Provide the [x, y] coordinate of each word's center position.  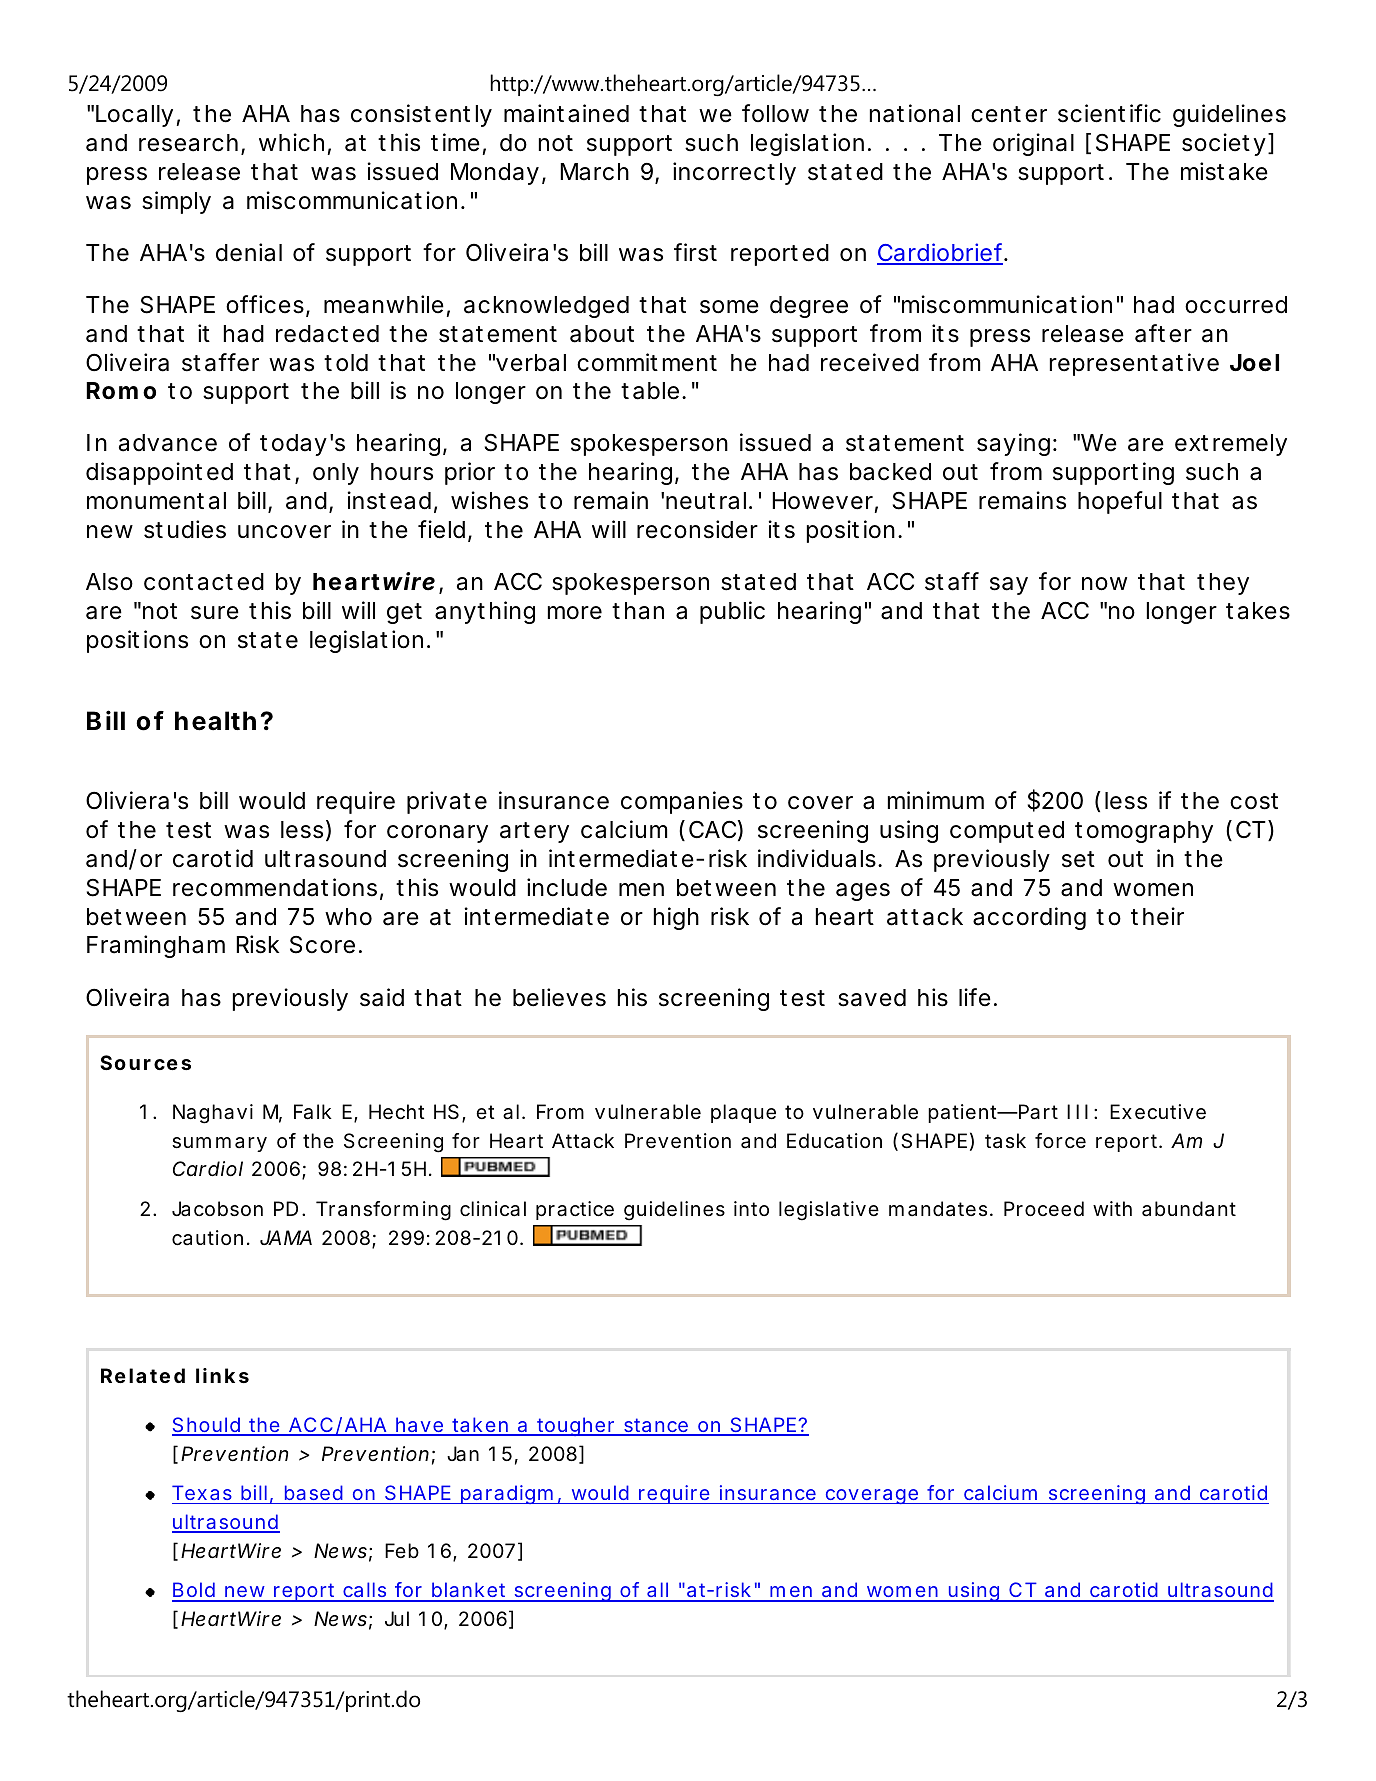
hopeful [1120, 502]
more [575, 613]
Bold [196, 1591]
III [1077, 1111]
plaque [743, 1113]
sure [215, 613]
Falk [313, 1112]
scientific [1109, 113]
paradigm [510, 1494]
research [192, 144]
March [594, 172]
